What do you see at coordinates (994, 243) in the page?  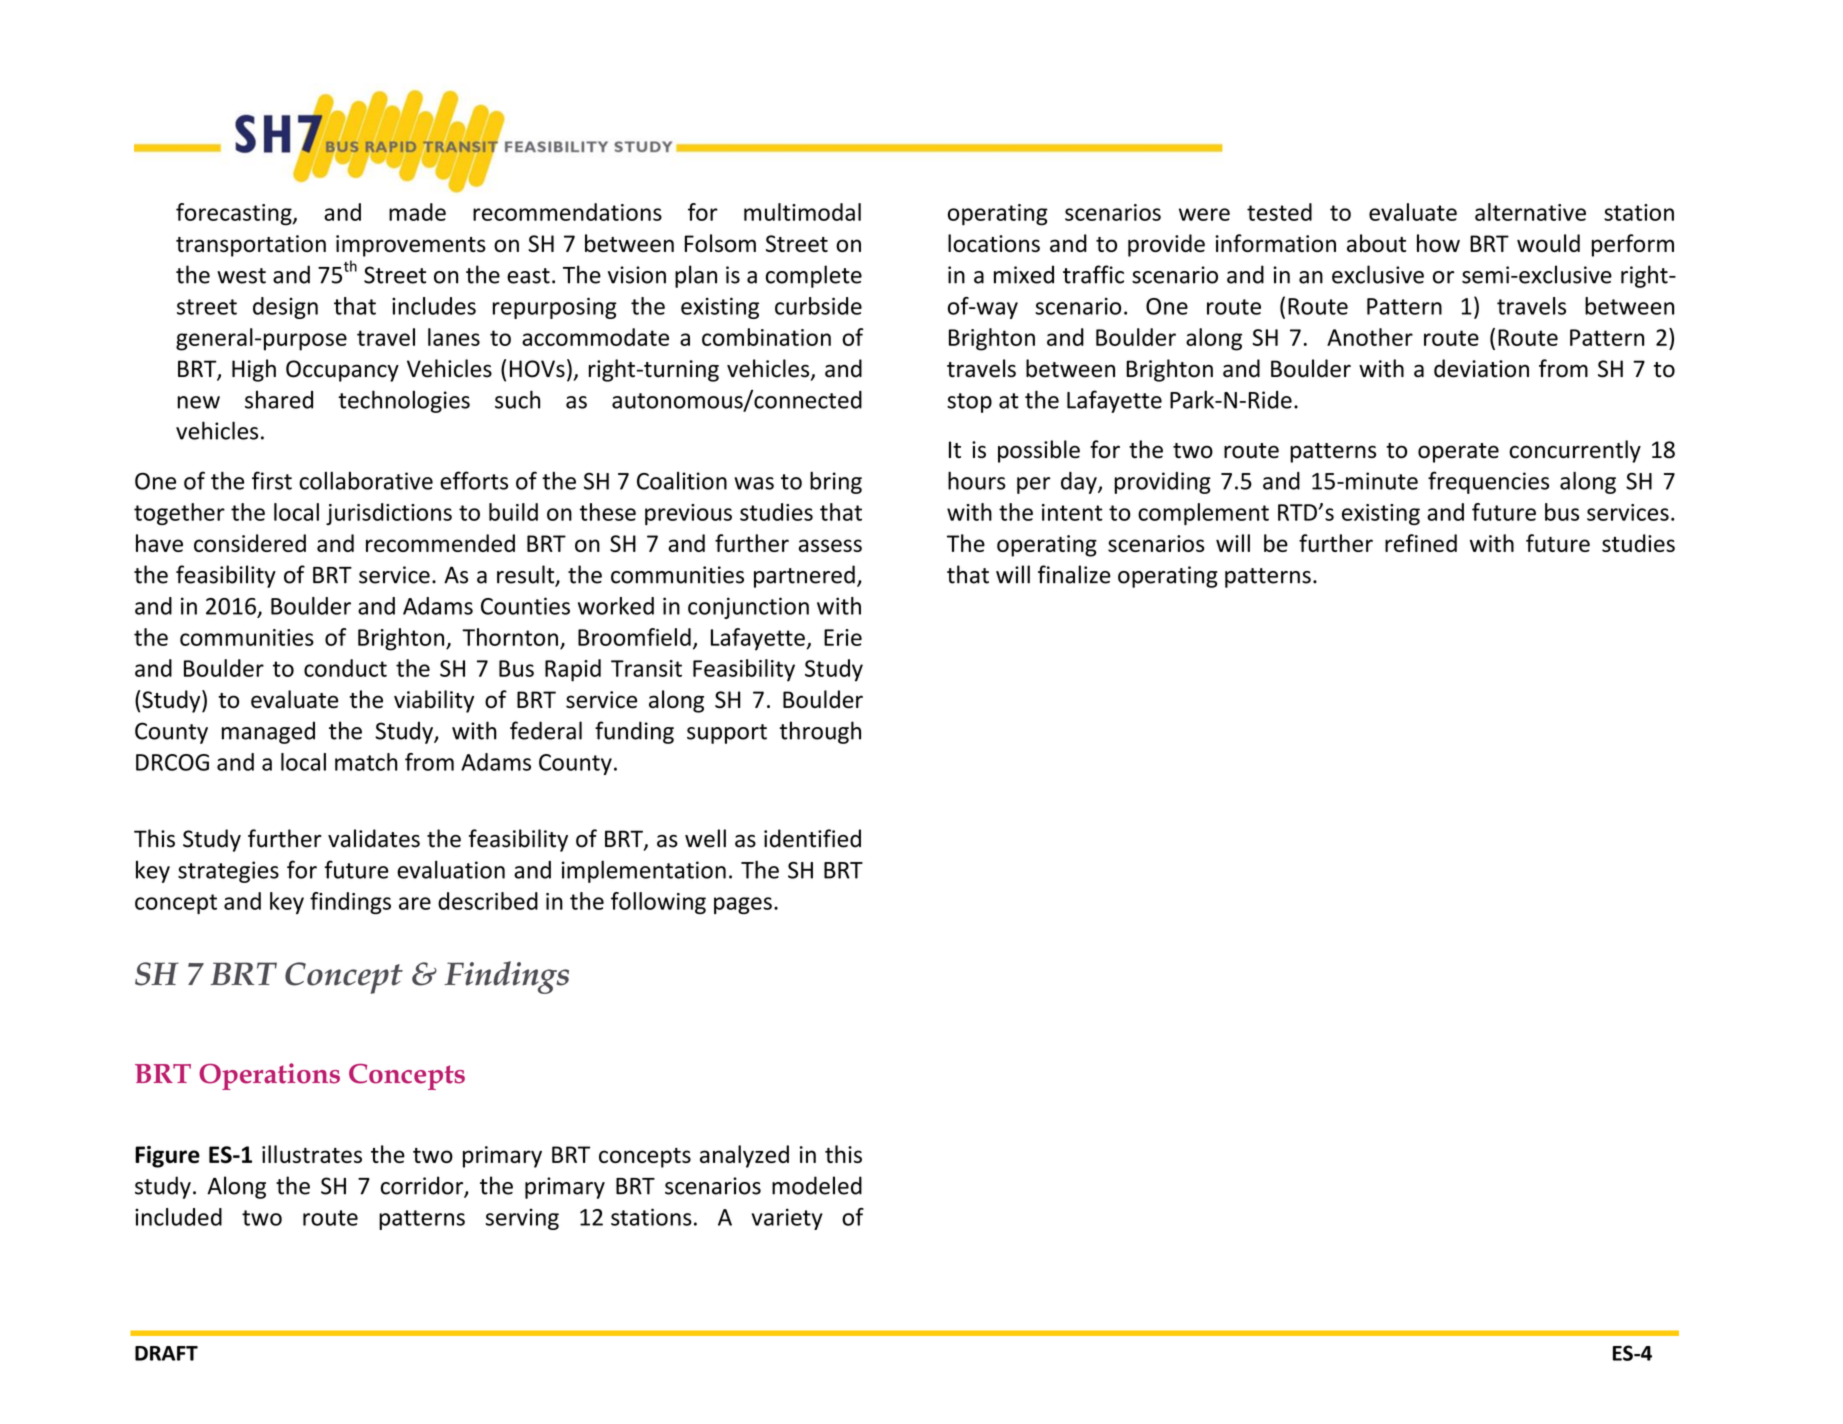 I see `locations` at bounding box center [994, 243].
